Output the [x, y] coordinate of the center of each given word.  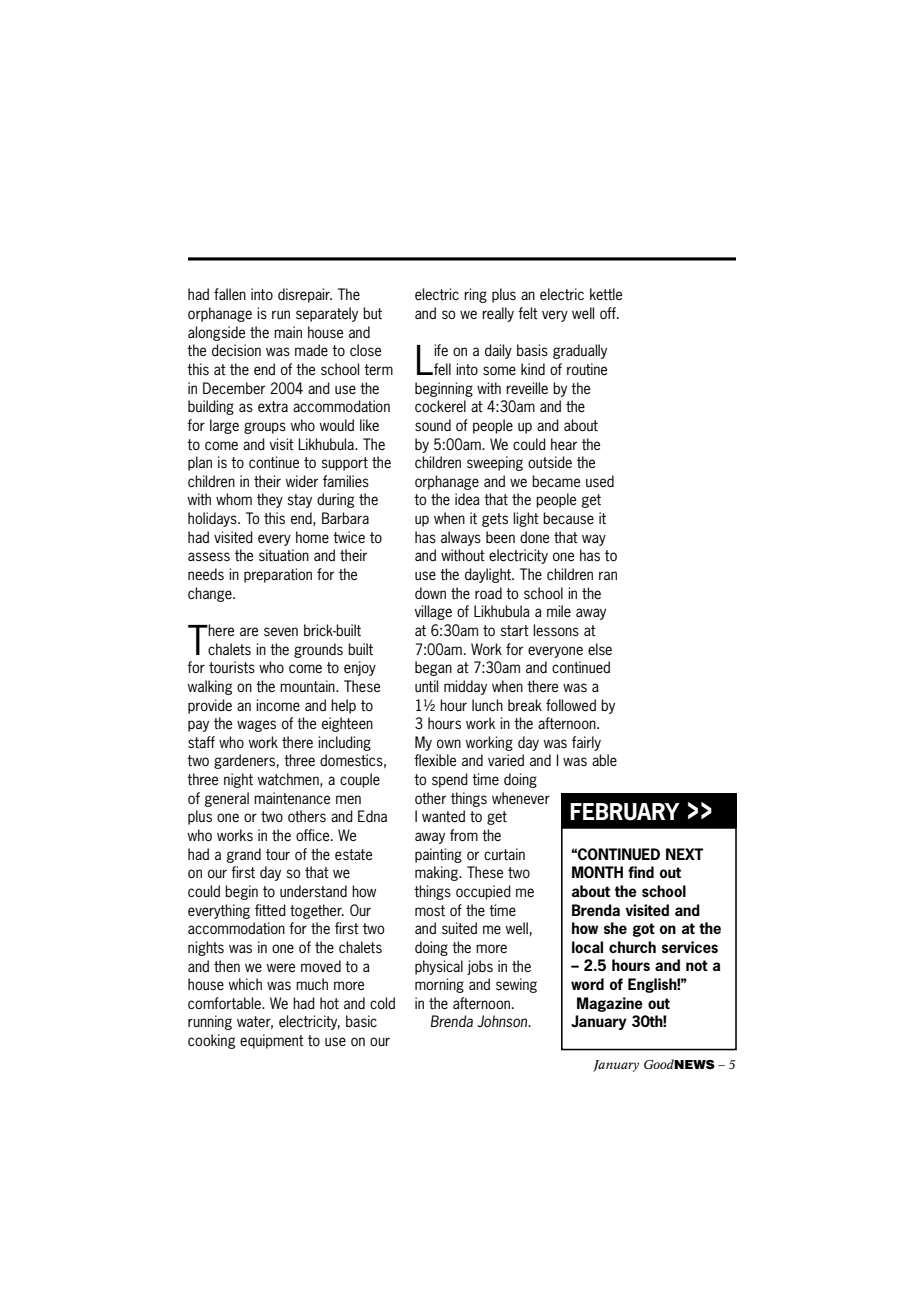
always [461, 538]
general [226, 799]
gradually [580, 351]
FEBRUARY [625, 812]
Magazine [610, 1004]
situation [284, 555]
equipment [272, 1041]
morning [439, 985]
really [498, 314]
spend [450, 780]
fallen [230, 294]
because [568, 518]
